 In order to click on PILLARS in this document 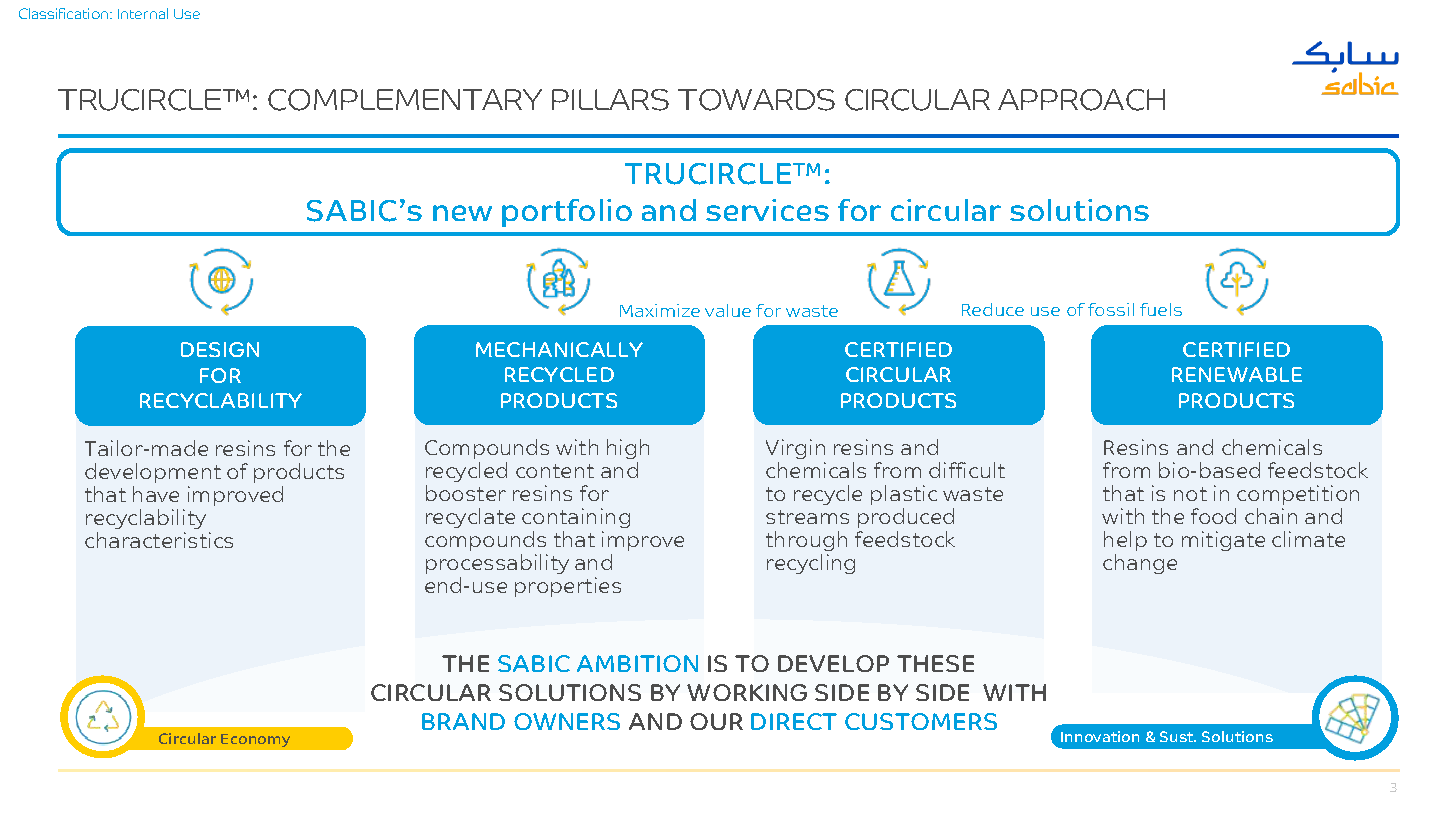, I will do `click(610, 100)`.
